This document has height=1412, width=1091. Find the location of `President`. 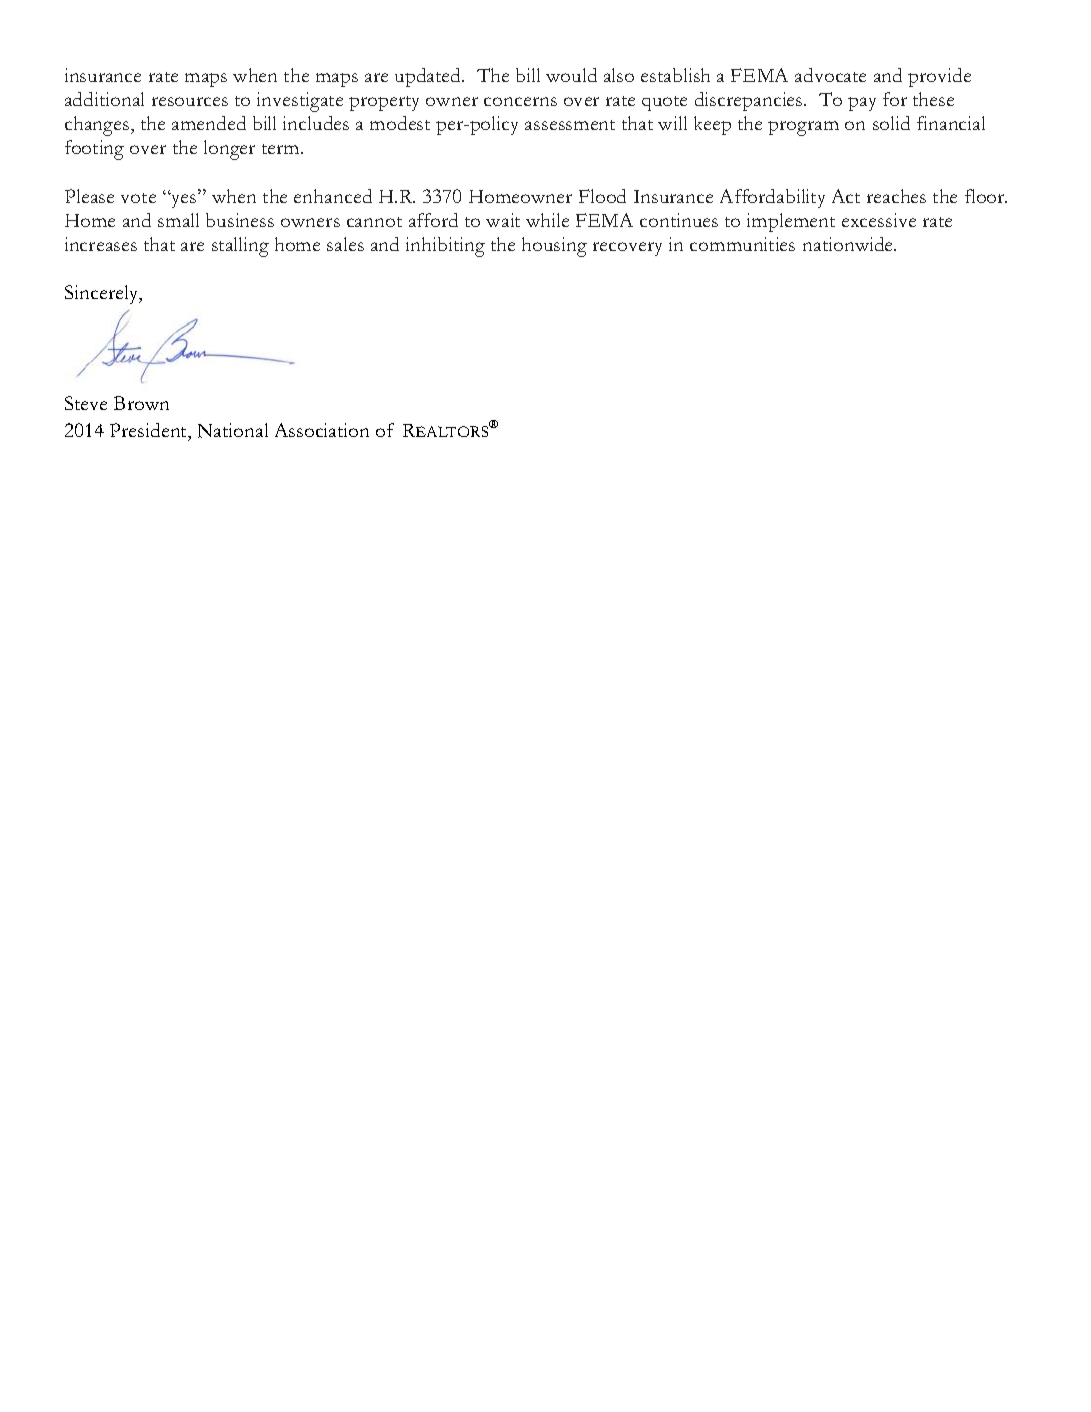

President is located at coordinates (150, 432).
